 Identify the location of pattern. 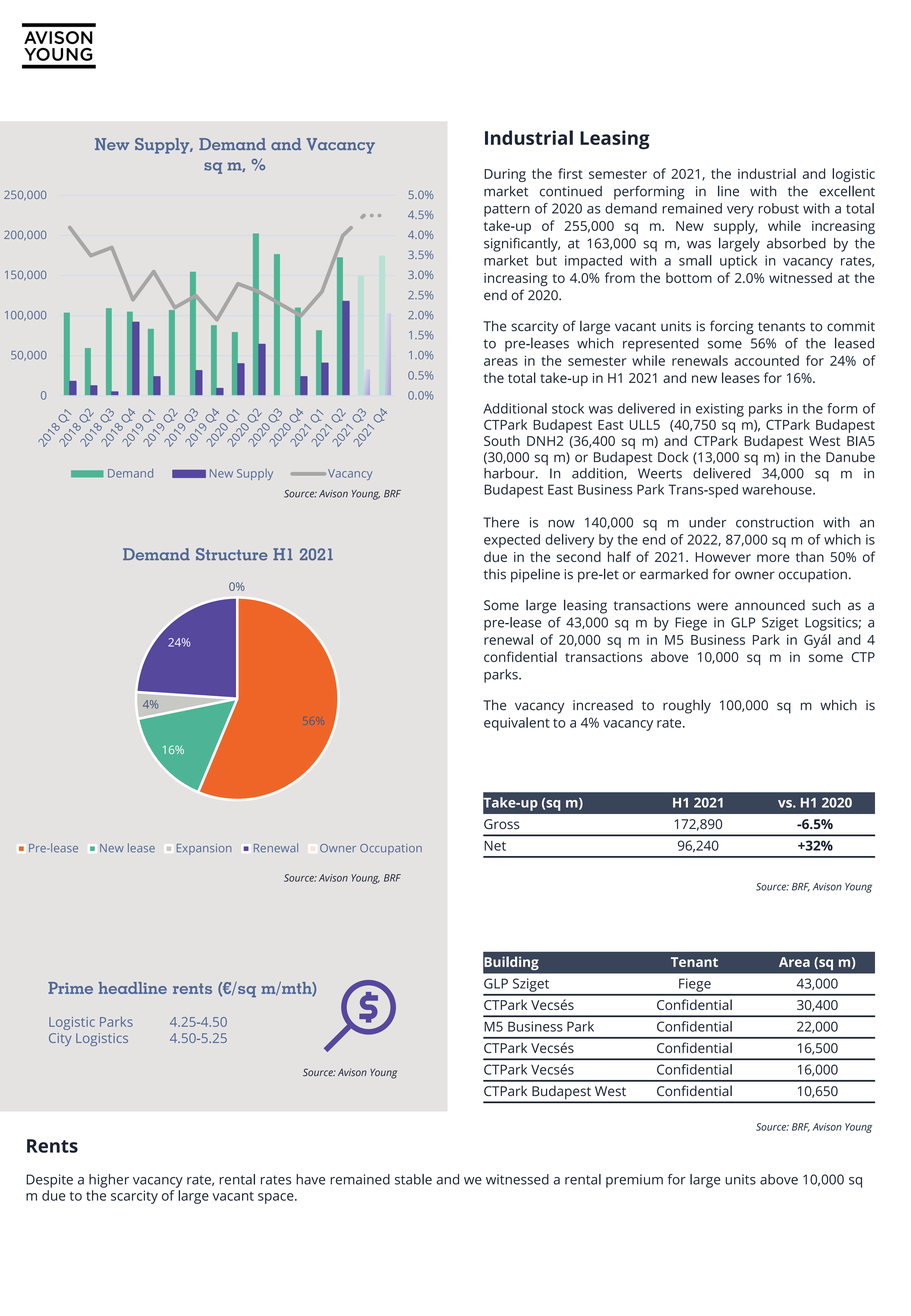
(507, 210).
